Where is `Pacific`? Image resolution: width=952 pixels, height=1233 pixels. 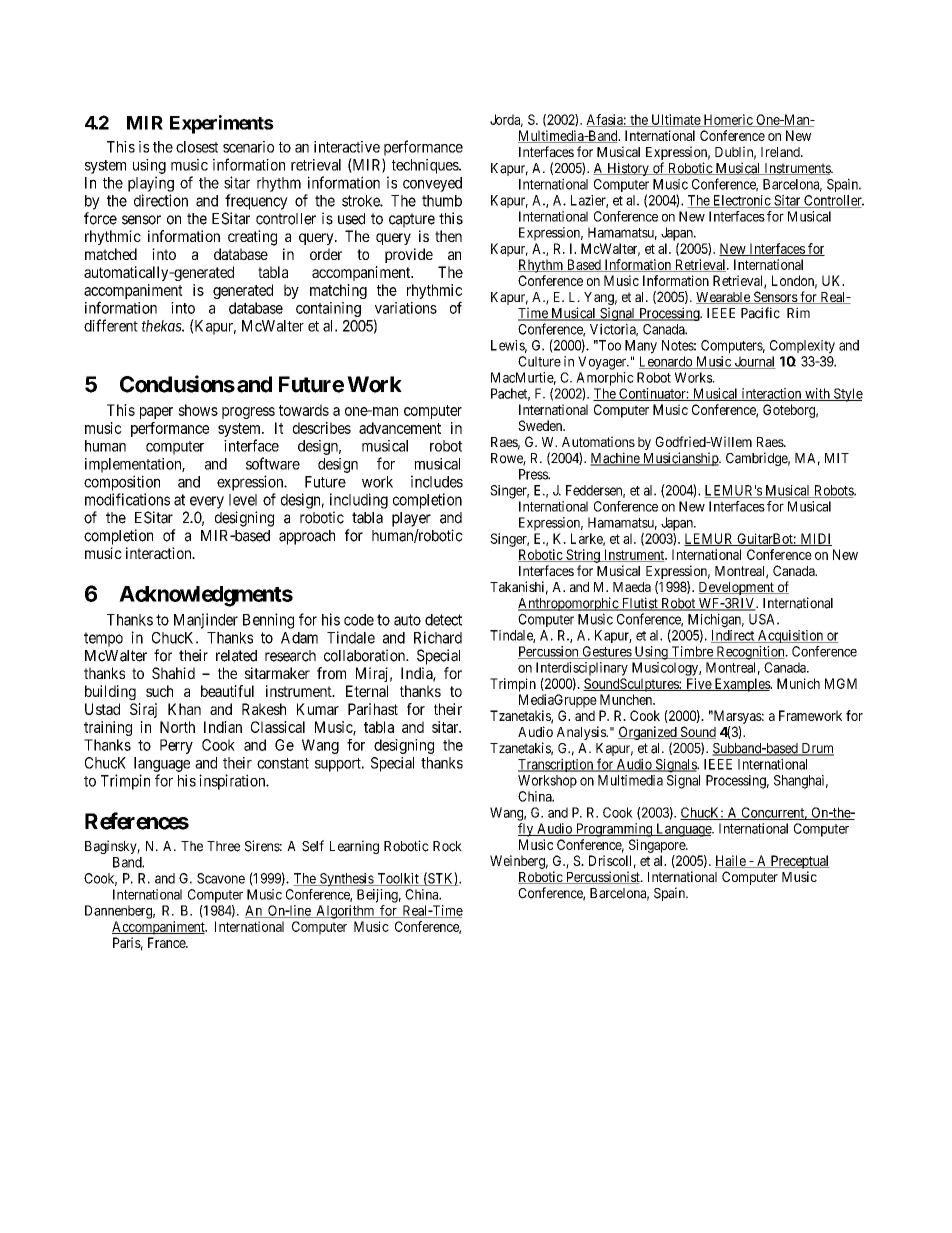
Pacific is located at coordinates (760, 313).
